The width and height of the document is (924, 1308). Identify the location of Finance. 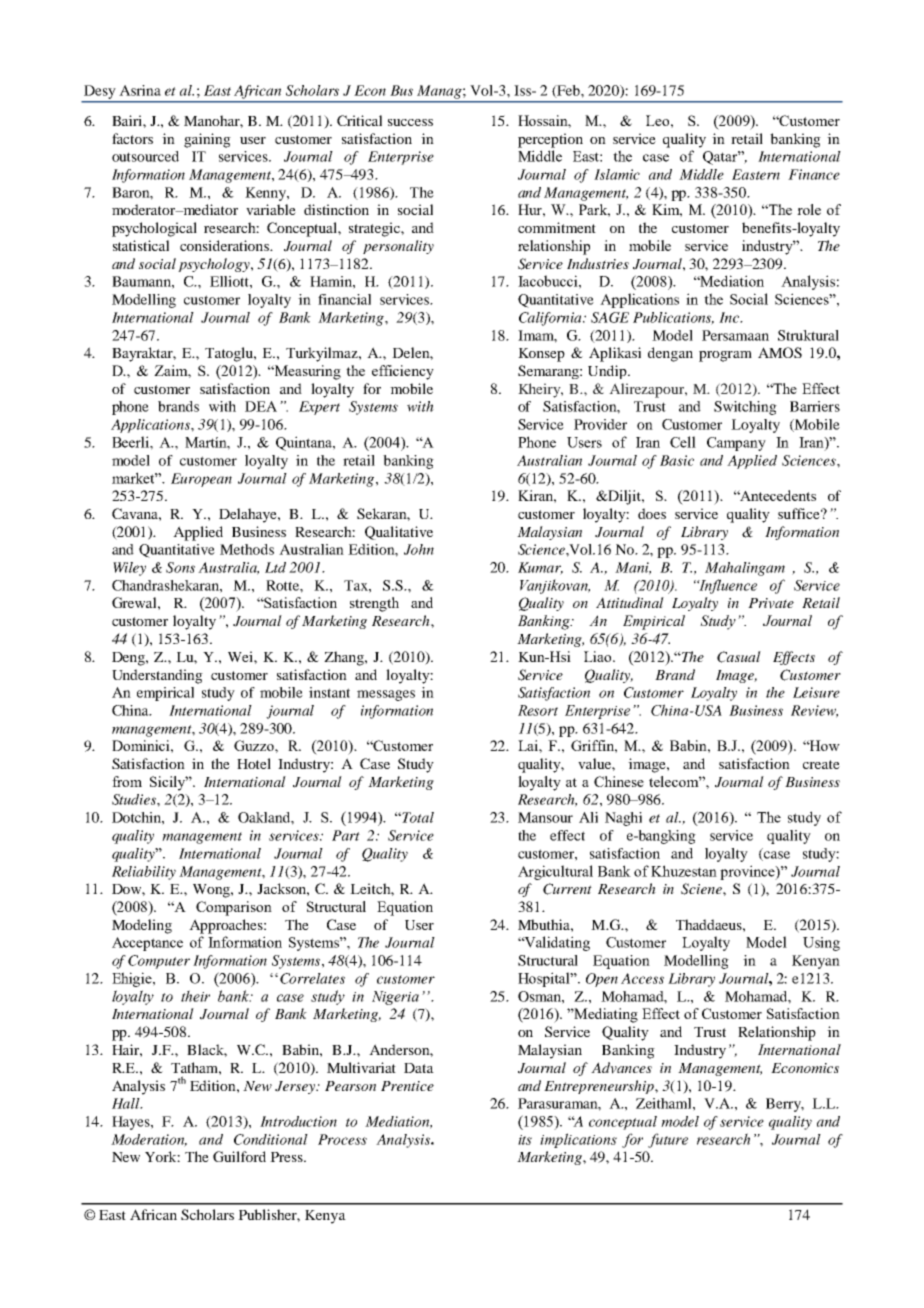
(814, 174).
